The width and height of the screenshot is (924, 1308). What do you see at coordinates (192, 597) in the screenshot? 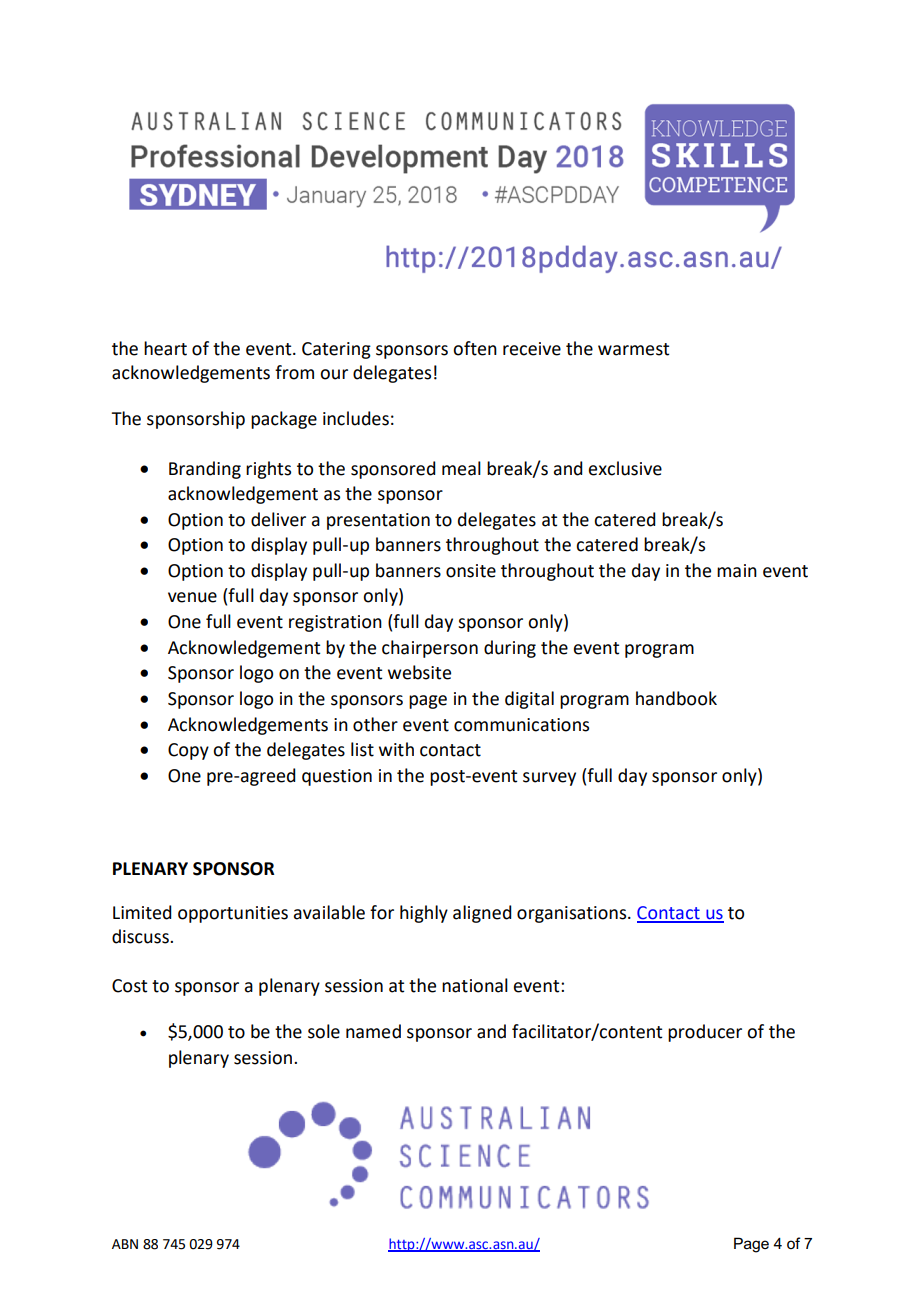
I see `venue` at bounding box center [192, 597].
